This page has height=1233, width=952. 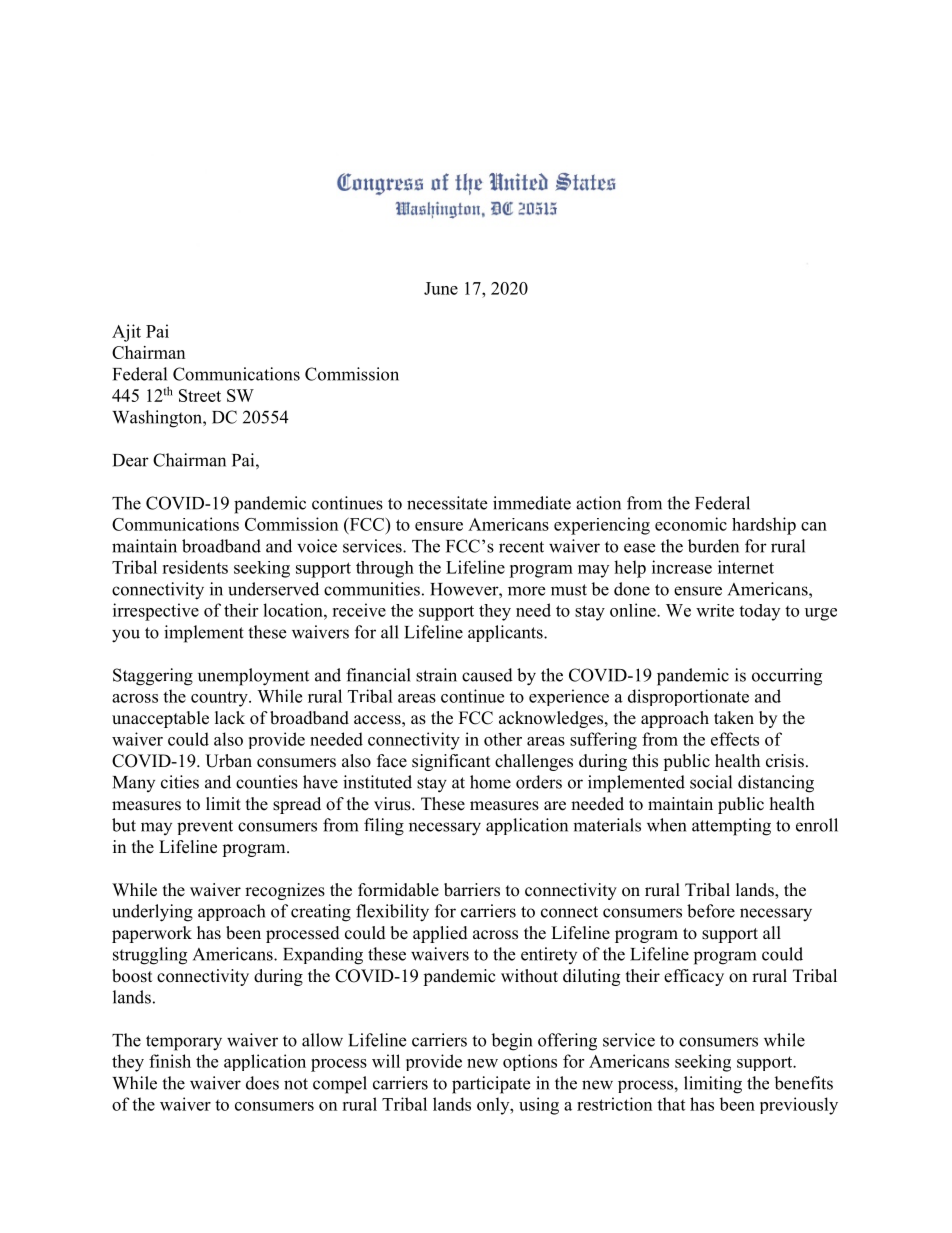 What do you see at coordinates (764, 526) in the page?
I see `hardship` at bounding box center [764, 526].
